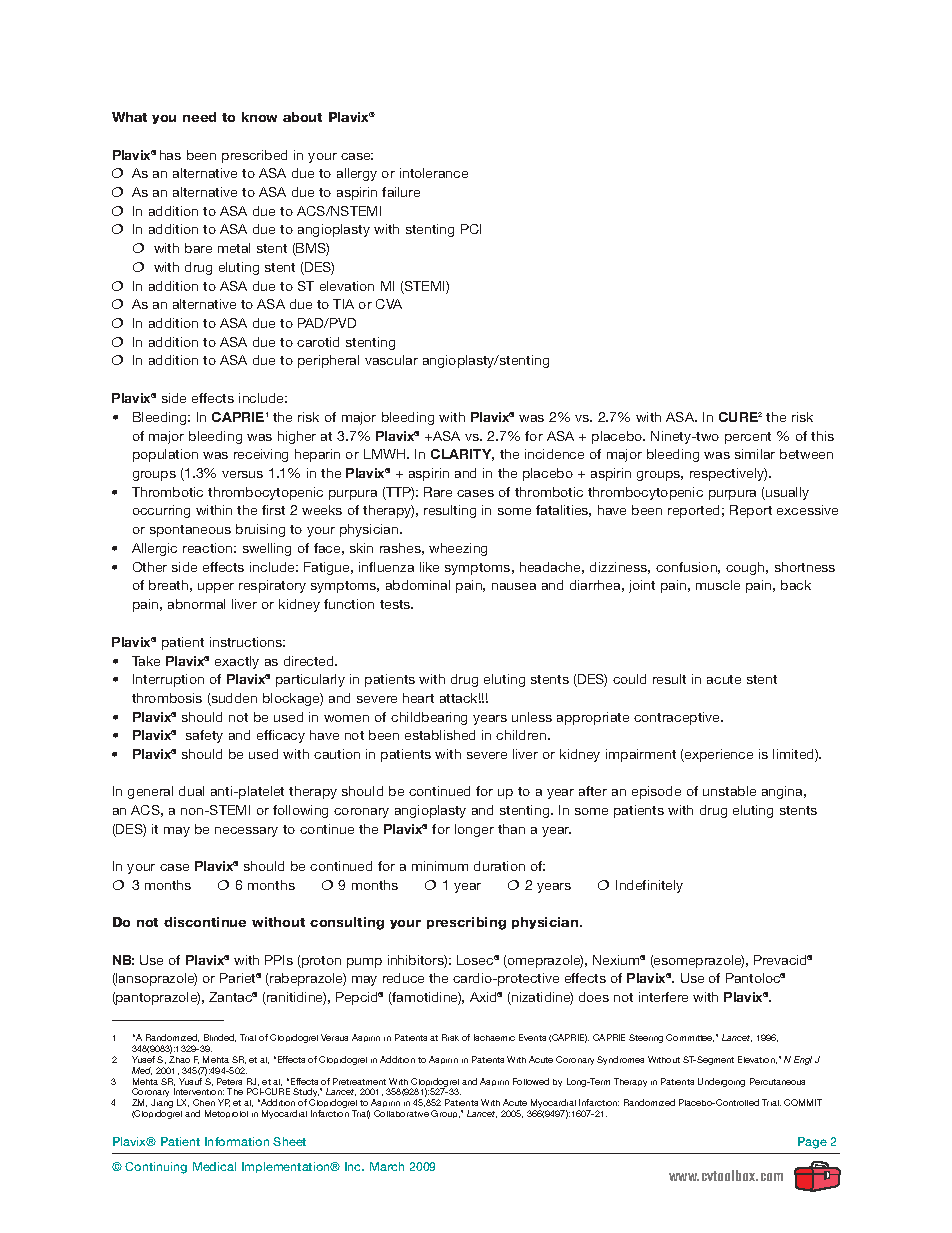  What do you see at coordinates (718, 585) in the screenshot?
I see `muscle` at bounding box center [718, 585].
